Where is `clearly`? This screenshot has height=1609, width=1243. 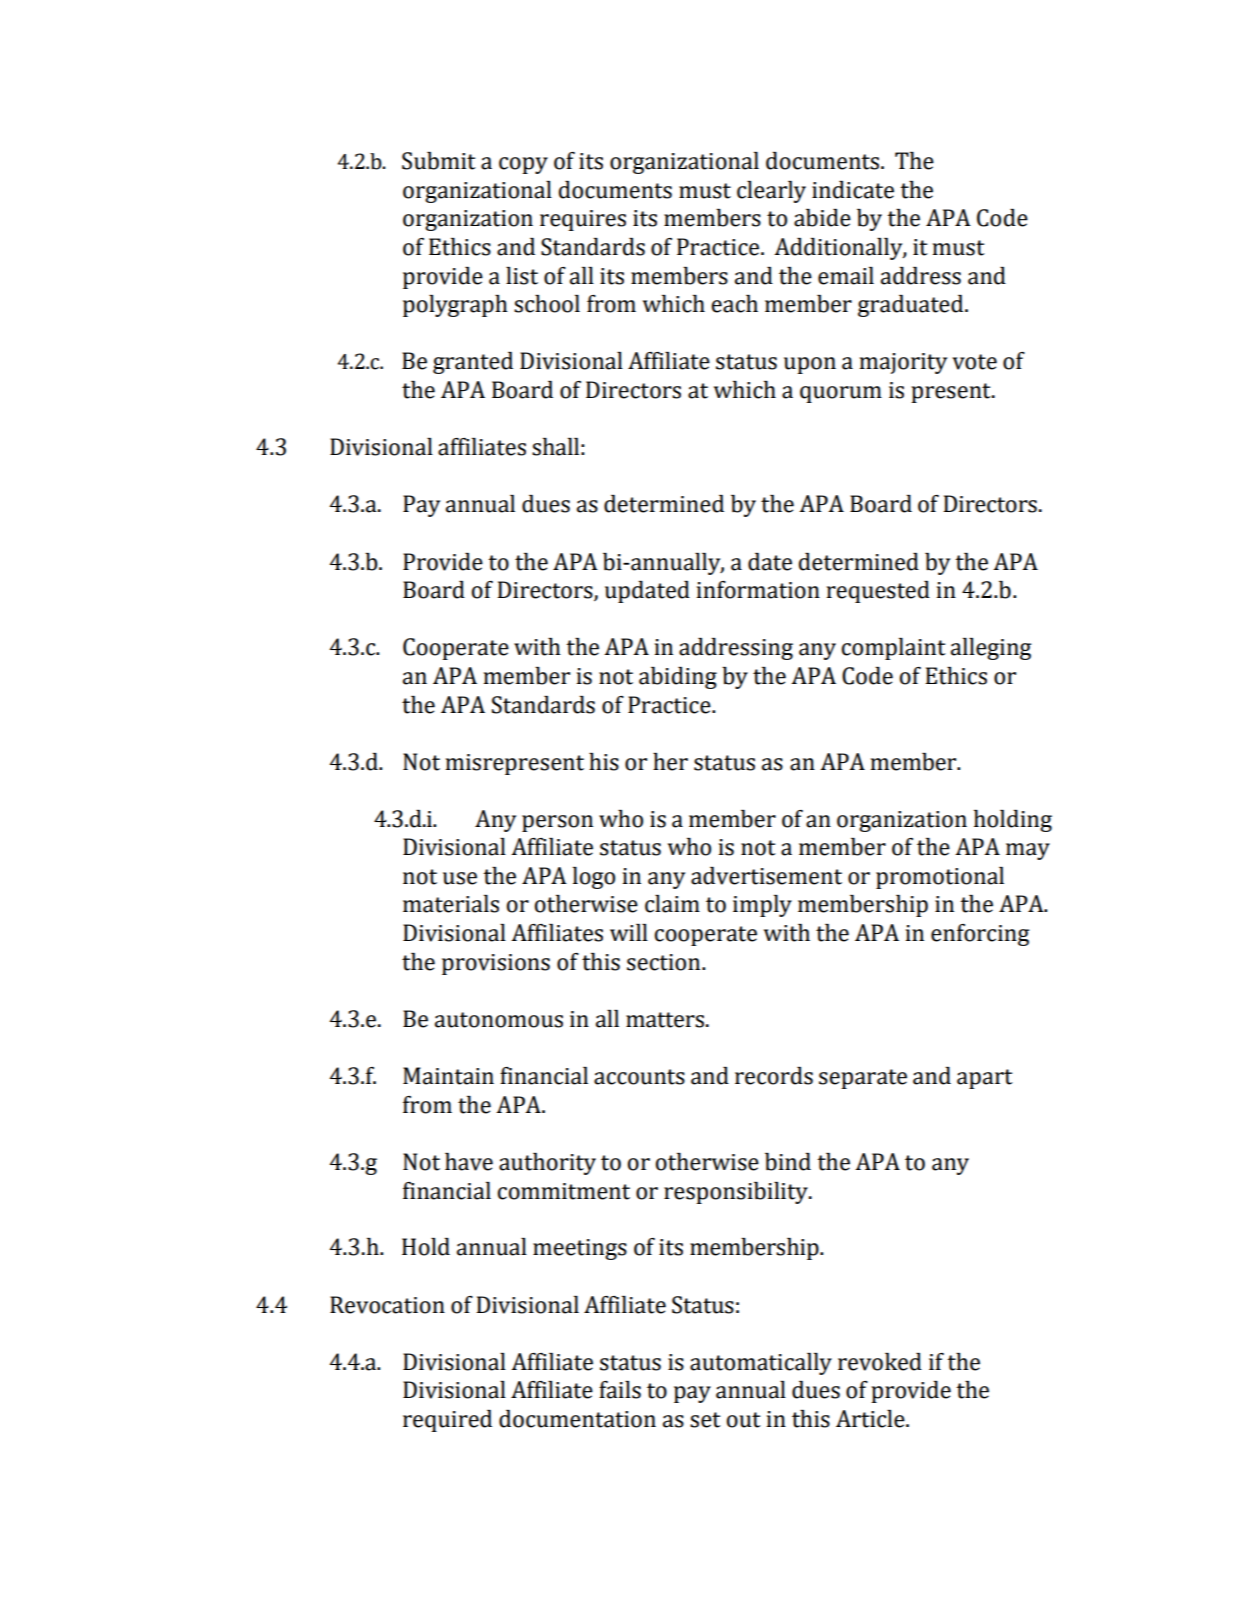
clearly is located at coordinates (771, 192).
